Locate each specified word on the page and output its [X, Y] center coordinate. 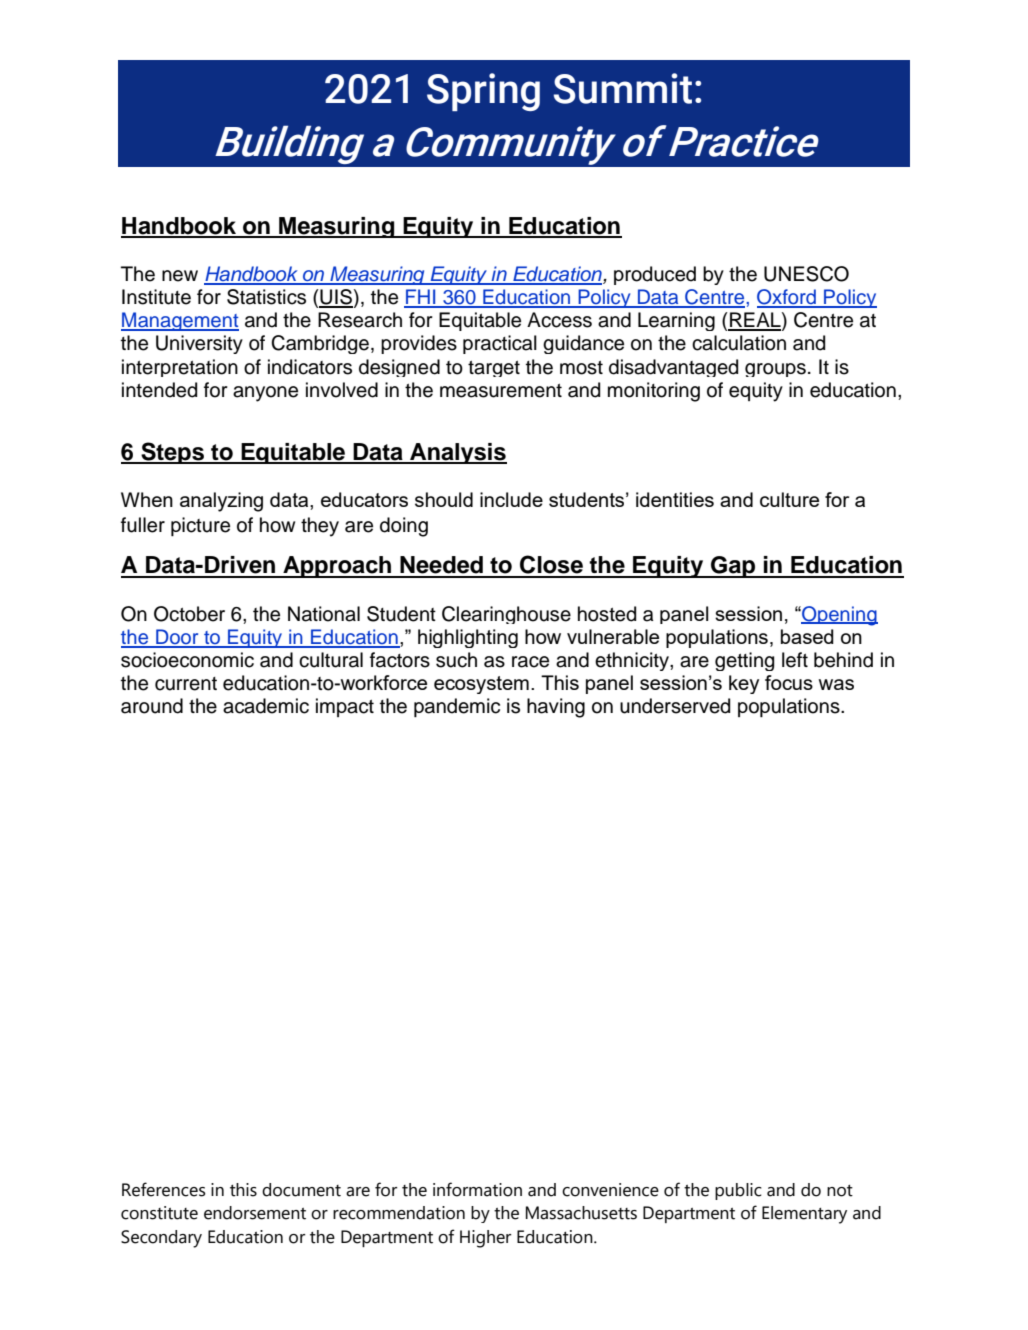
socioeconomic [187, 660]
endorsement [255, 1213]
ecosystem [481, 685]
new [180, 276]
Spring [483, 92]
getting [744, 661]
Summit [622, 88]
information [477, 1189]
